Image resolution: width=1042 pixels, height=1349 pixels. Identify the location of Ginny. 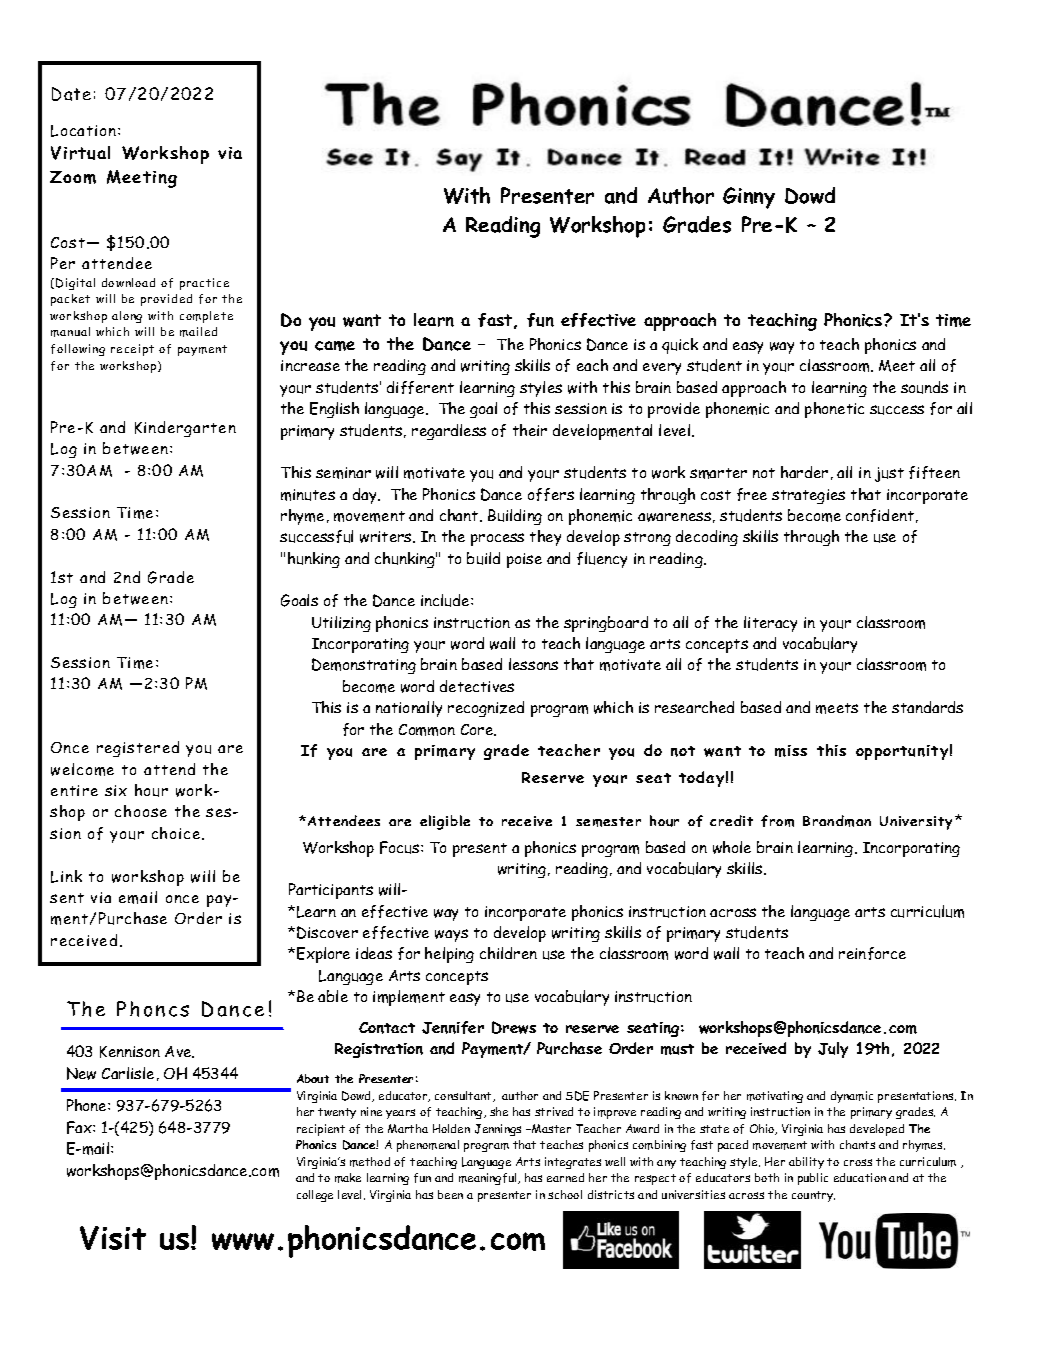
(749, 198).
